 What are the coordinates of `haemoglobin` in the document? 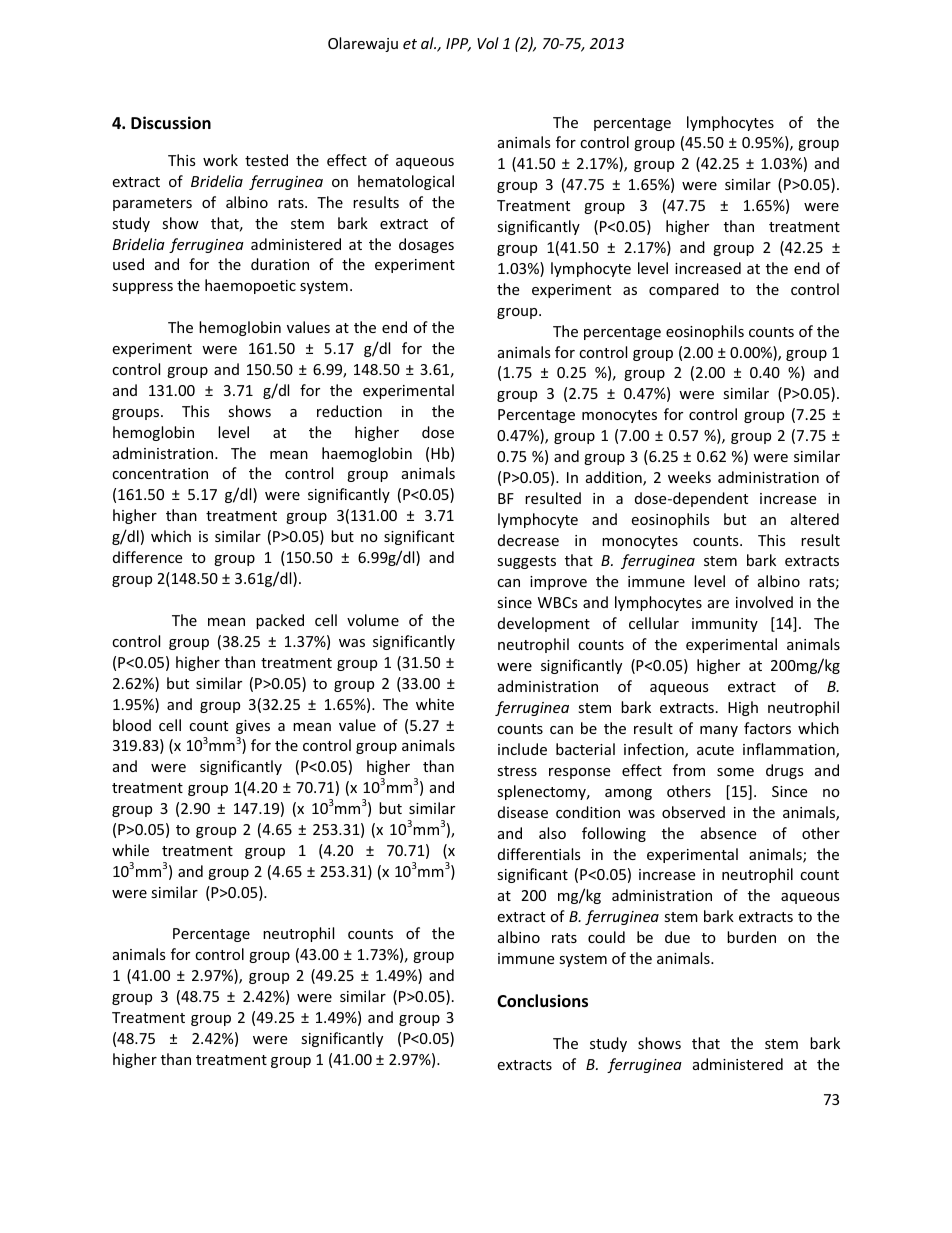 It's located at (367, 454).
